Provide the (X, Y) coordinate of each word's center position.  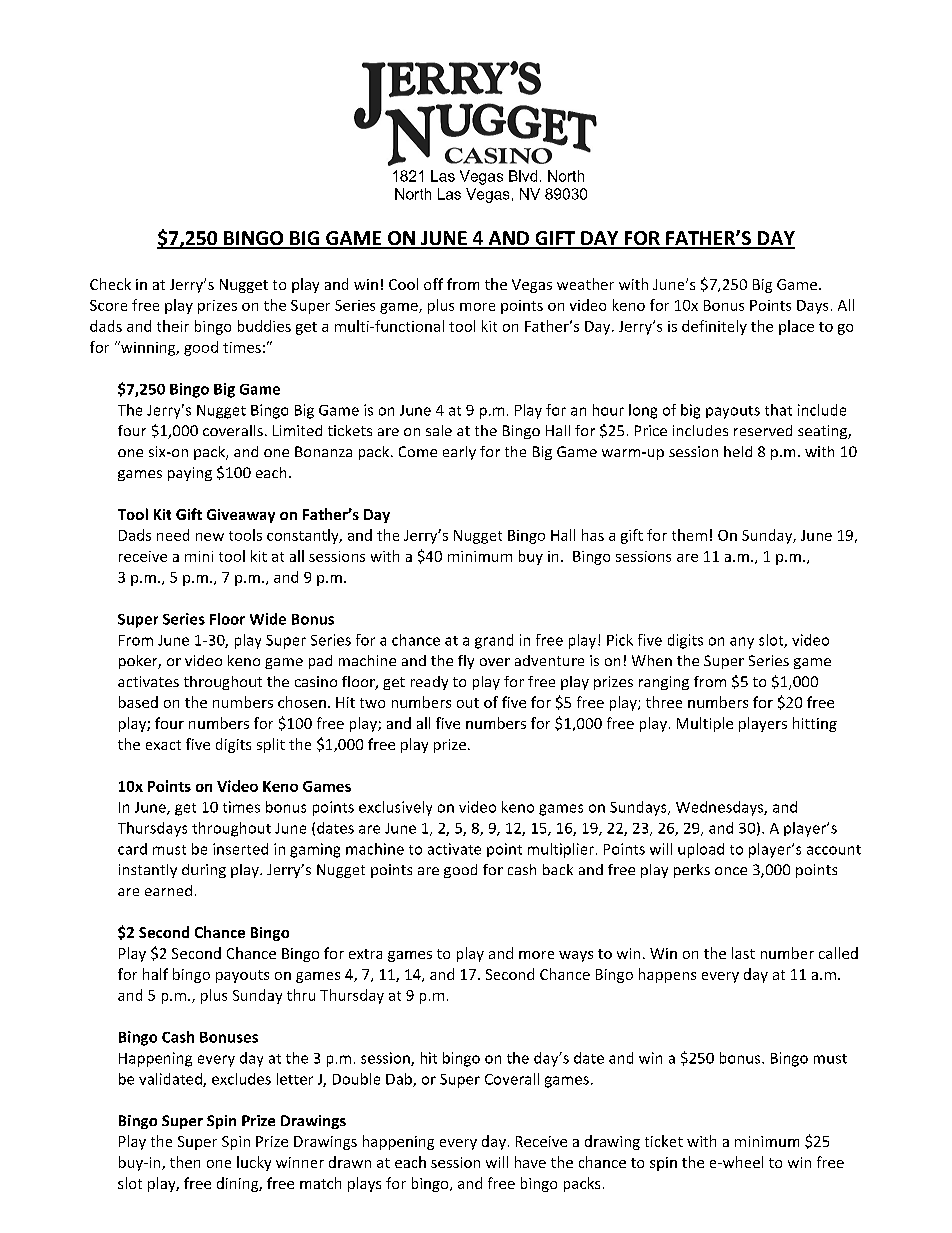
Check (110, 284)
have (530, 1162)
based (138, 702)
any (742, 643)
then (185, 1162)
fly (466, 662)
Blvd (523, 176)
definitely (714, 327)
